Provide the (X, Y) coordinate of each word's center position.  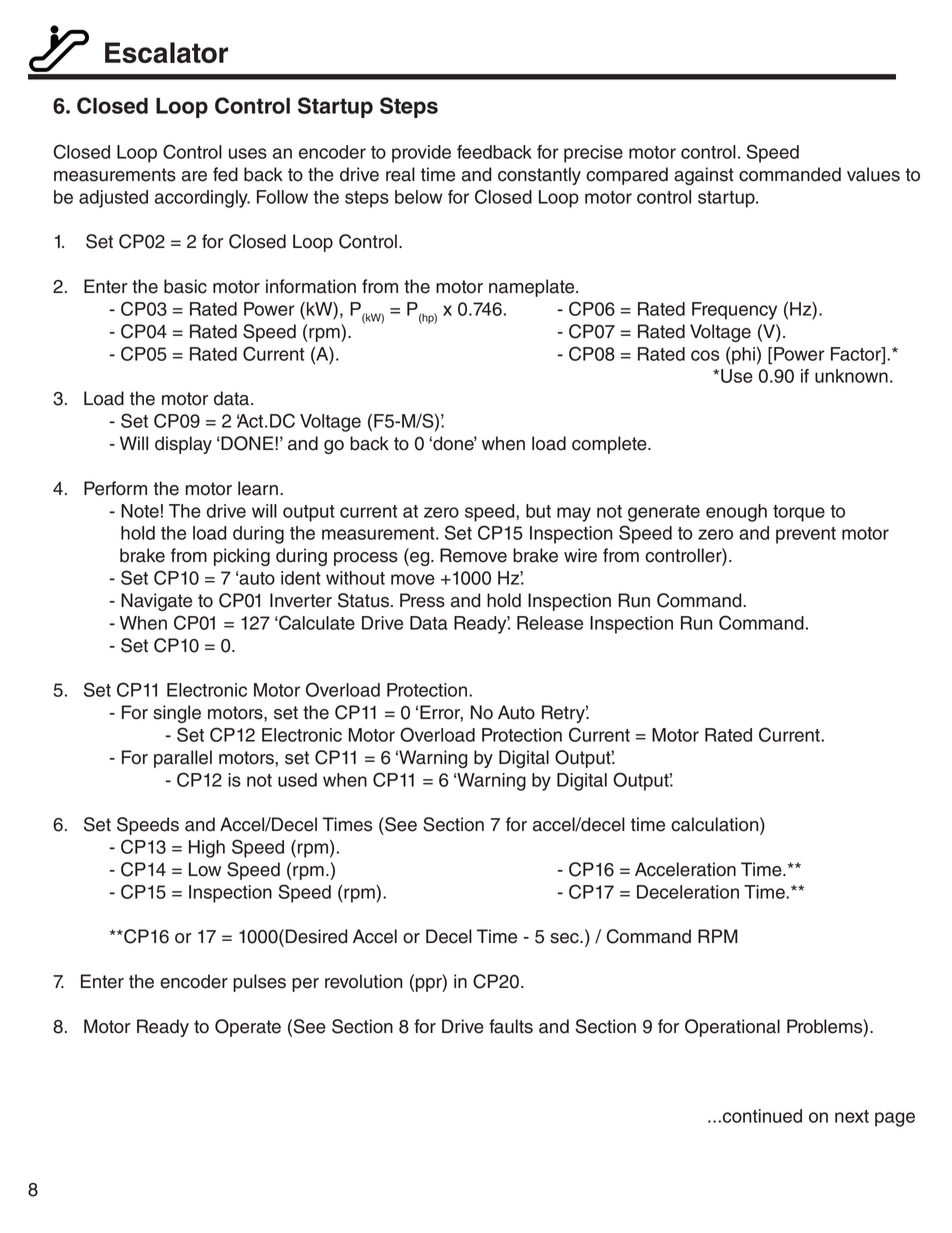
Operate (248, 1028)
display (183, 445)
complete (610, 445)
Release (550, 623)
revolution (363, 981)
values (873, 174)
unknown (851, 376)
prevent (806, 535)
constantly (539, 176)
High (207, 849)
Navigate (156, 602)
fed (225, 174)
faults (511, 1026)
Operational (732, 1028)
